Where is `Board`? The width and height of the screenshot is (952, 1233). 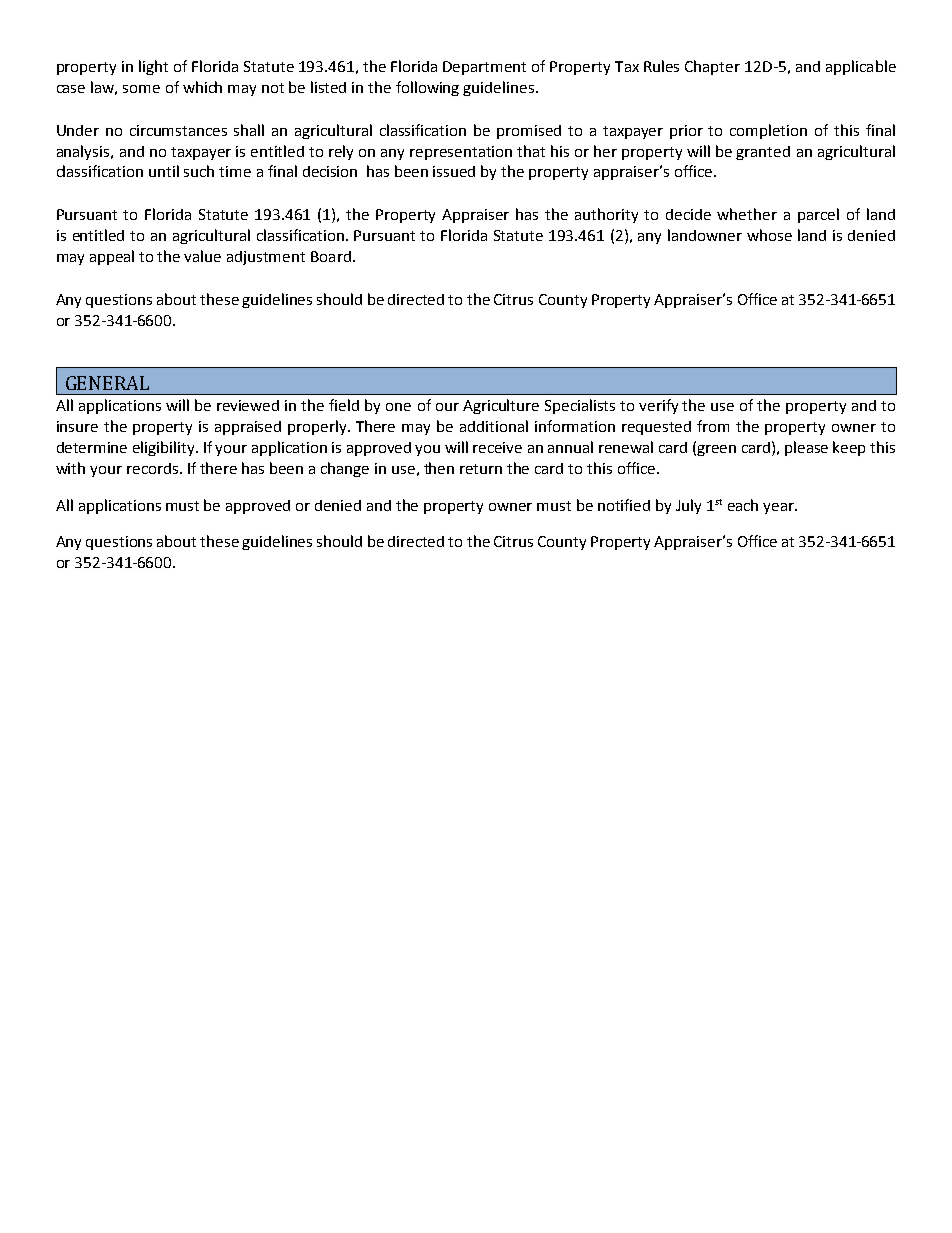
Board is located at coordinates (331, 256).
